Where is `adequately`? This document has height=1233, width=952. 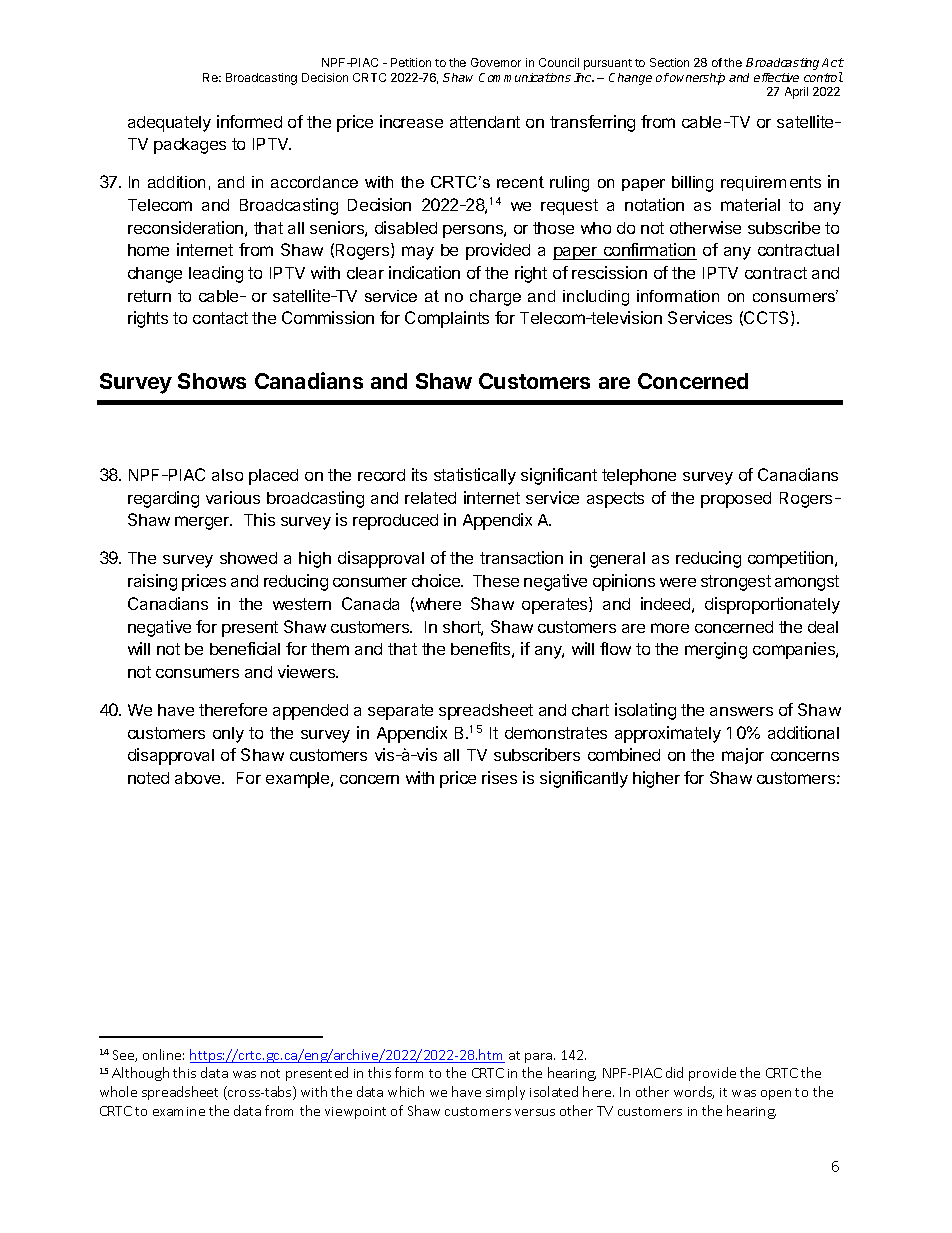 adequately is located at coordinates (169, 124).
